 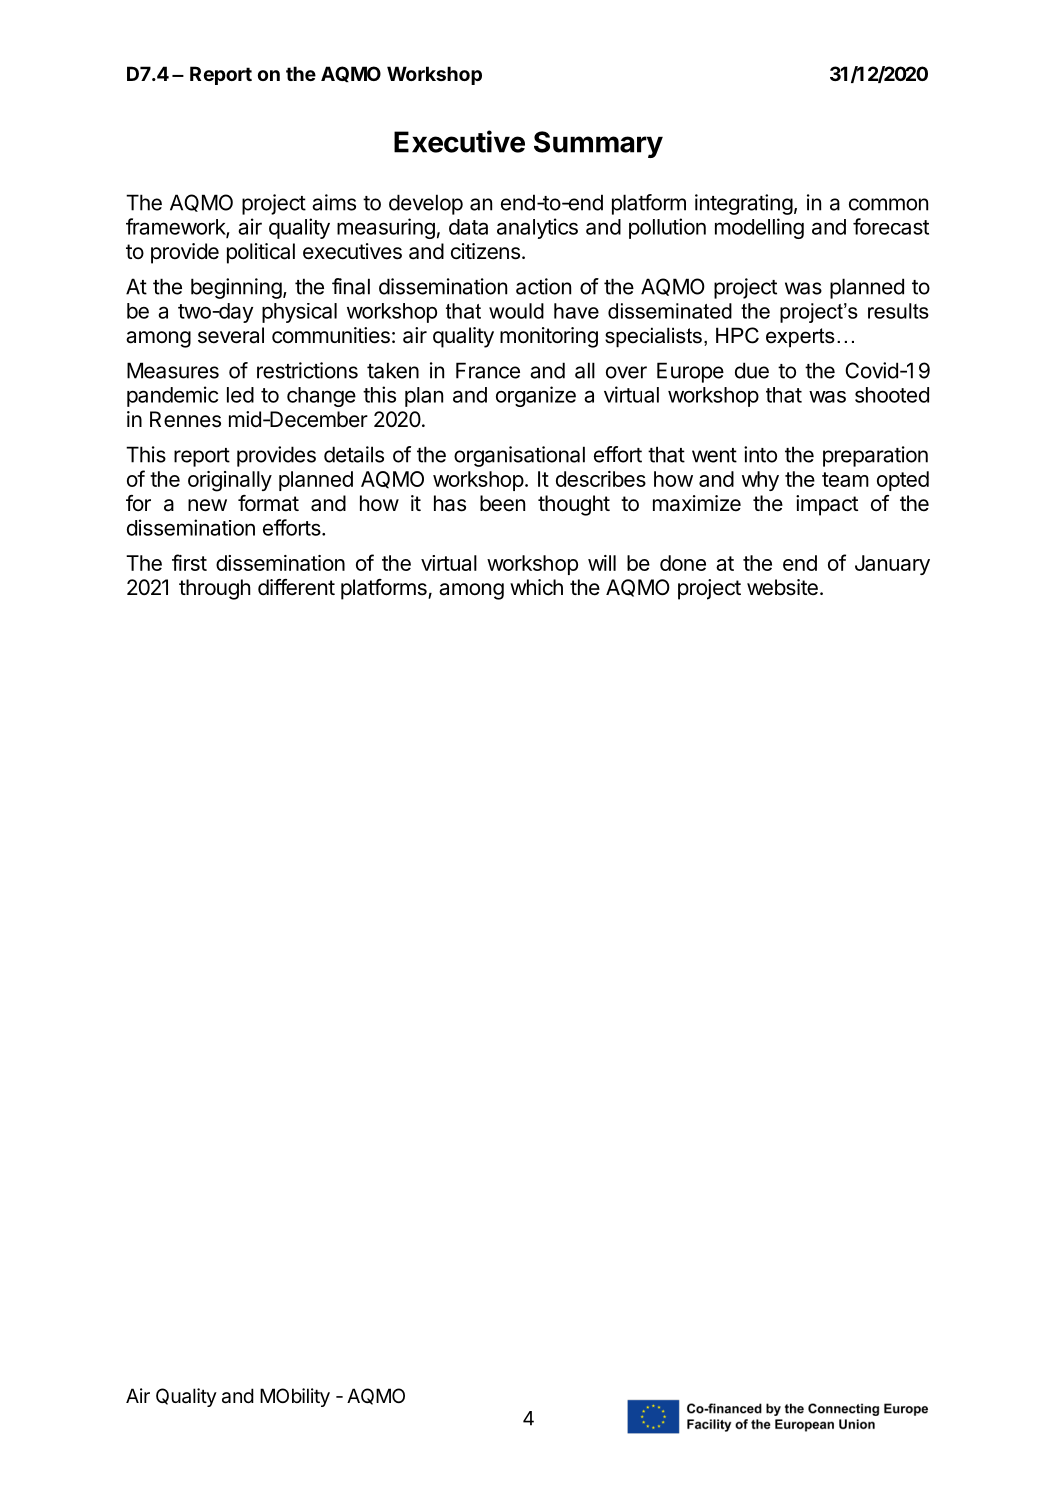 I want to click on aims, so click(x=334, y=202).
